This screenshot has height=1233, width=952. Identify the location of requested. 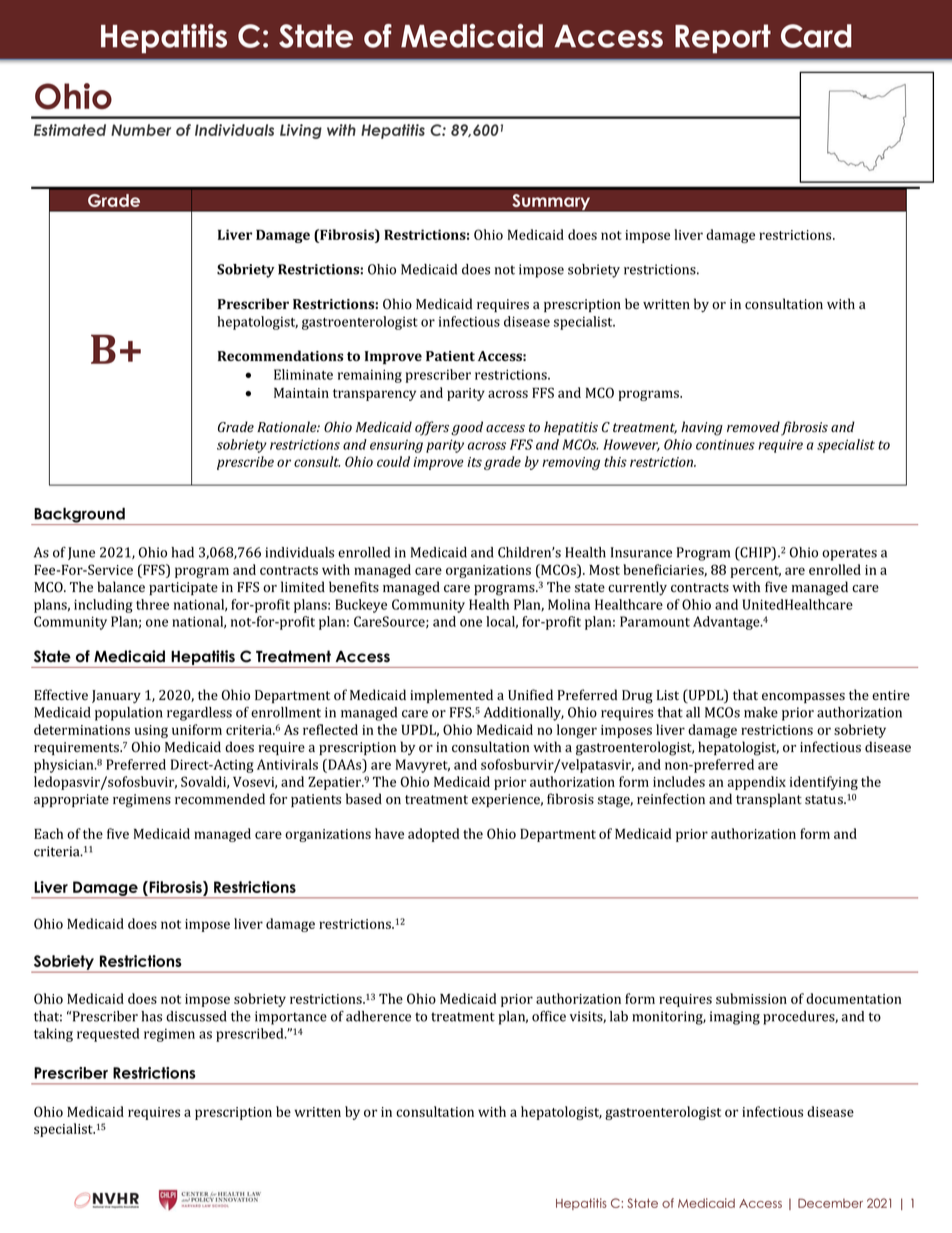
(108, 1035).
